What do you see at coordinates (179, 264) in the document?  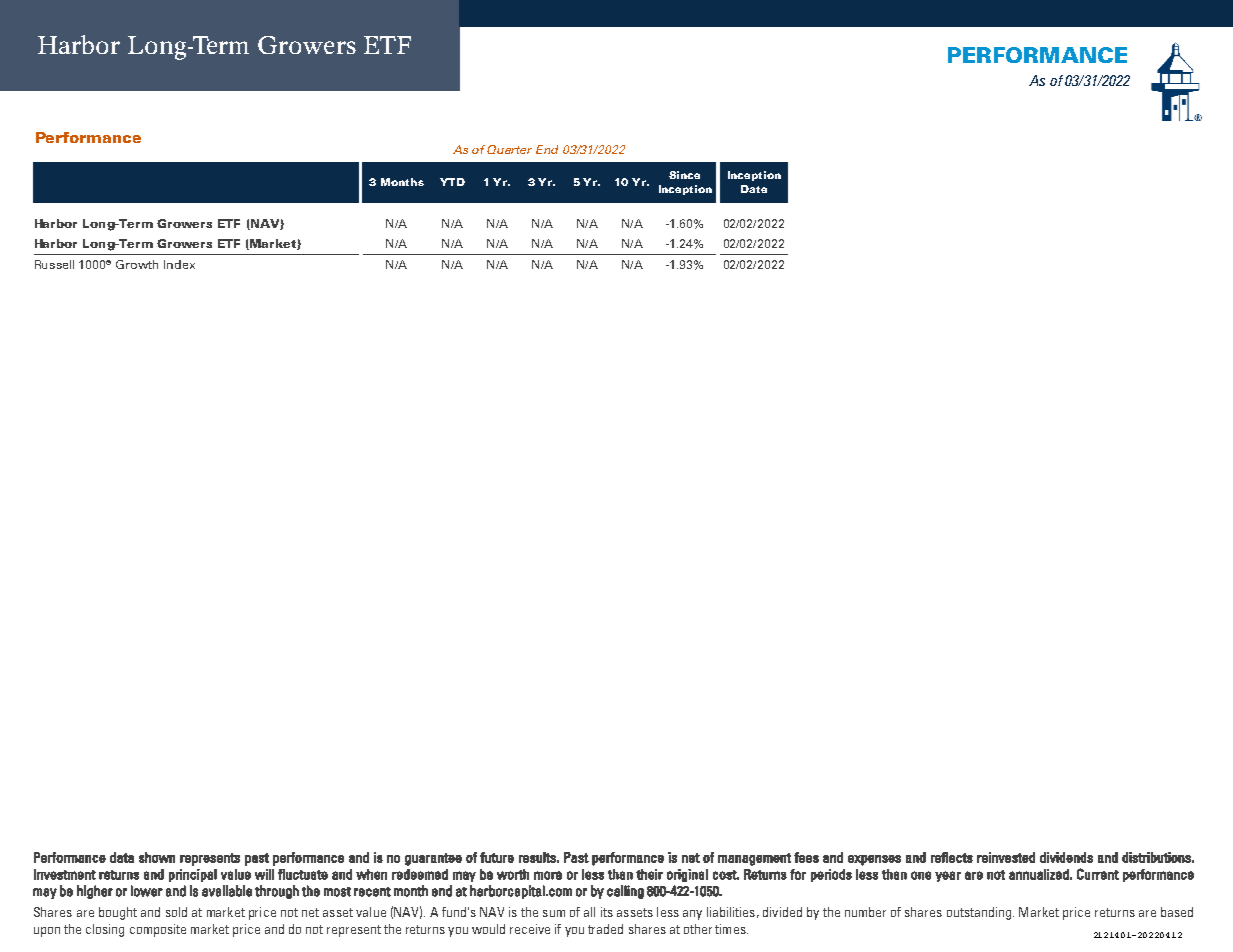 I see `Index` at bounding box center [179, 264].
